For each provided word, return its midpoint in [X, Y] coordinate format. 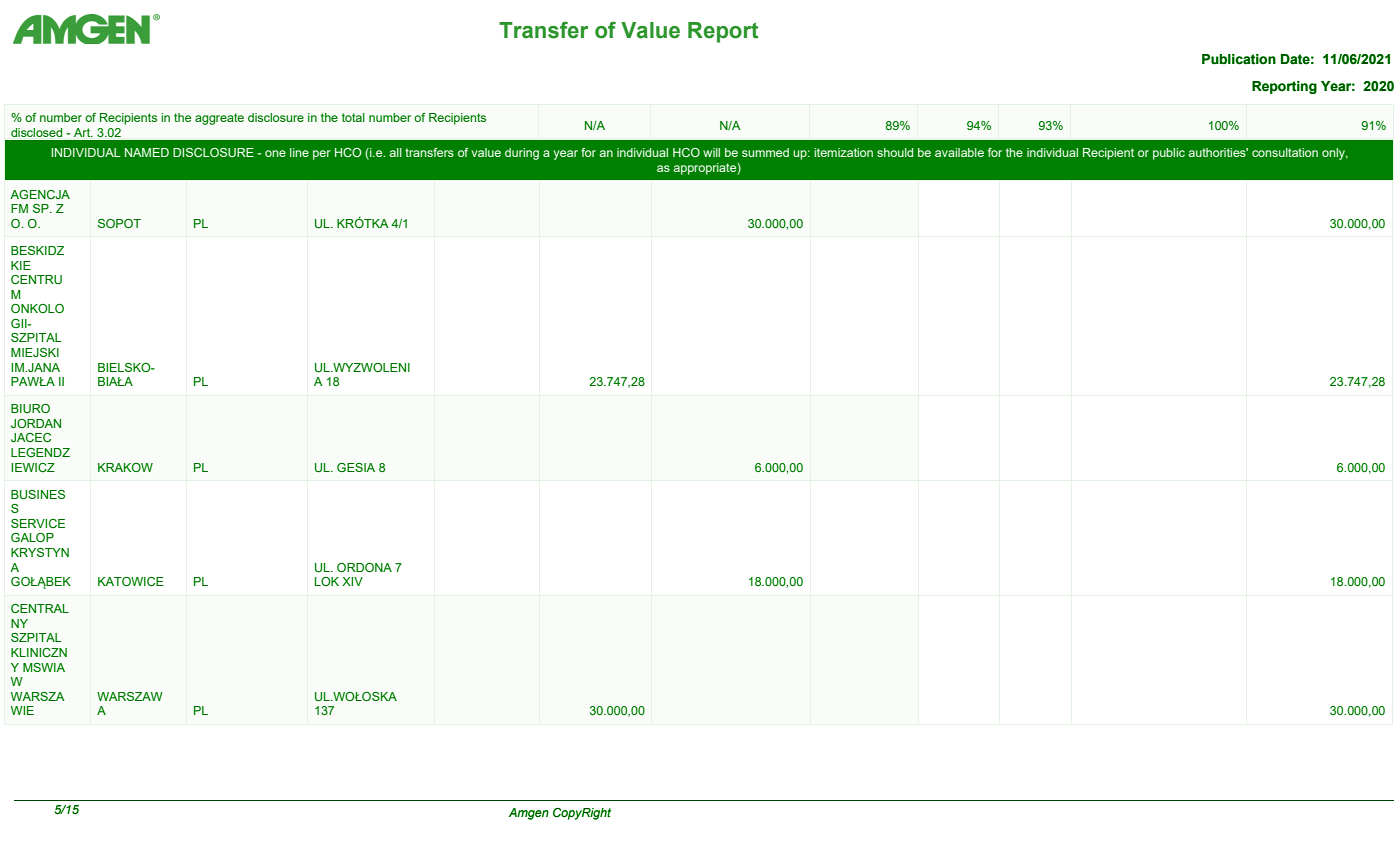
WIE [22, 710]
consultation [1285, 152]
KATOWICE [131, 582]
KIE [21, 265]
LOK [327, 581]
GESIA [356, 467]
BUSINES [38, 495]
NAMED [147, 152]
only [1335, 154]
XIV [352, 581]
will [711, 152]
